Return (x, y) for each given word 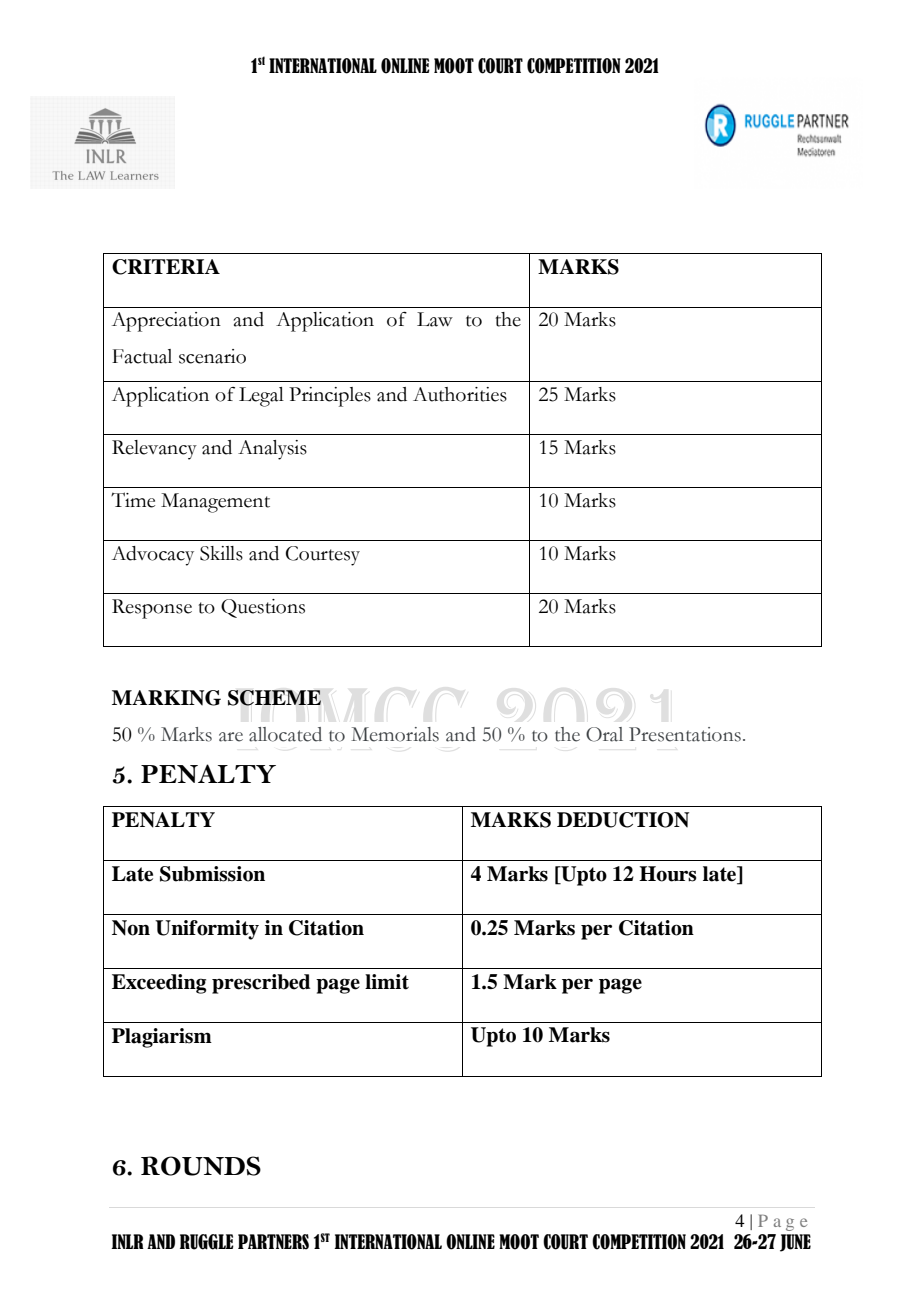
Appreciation (166, 322)
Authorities (460, 394)
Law (435, 319)
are (231, 737)
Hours (668, 874)
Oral (604, 734)
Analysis (272, 450)
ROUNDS (201, 1166)
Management (215, 503)
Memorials (395, 734)
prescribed (261, 984)
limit (387, 982)
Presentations (685, 734)
